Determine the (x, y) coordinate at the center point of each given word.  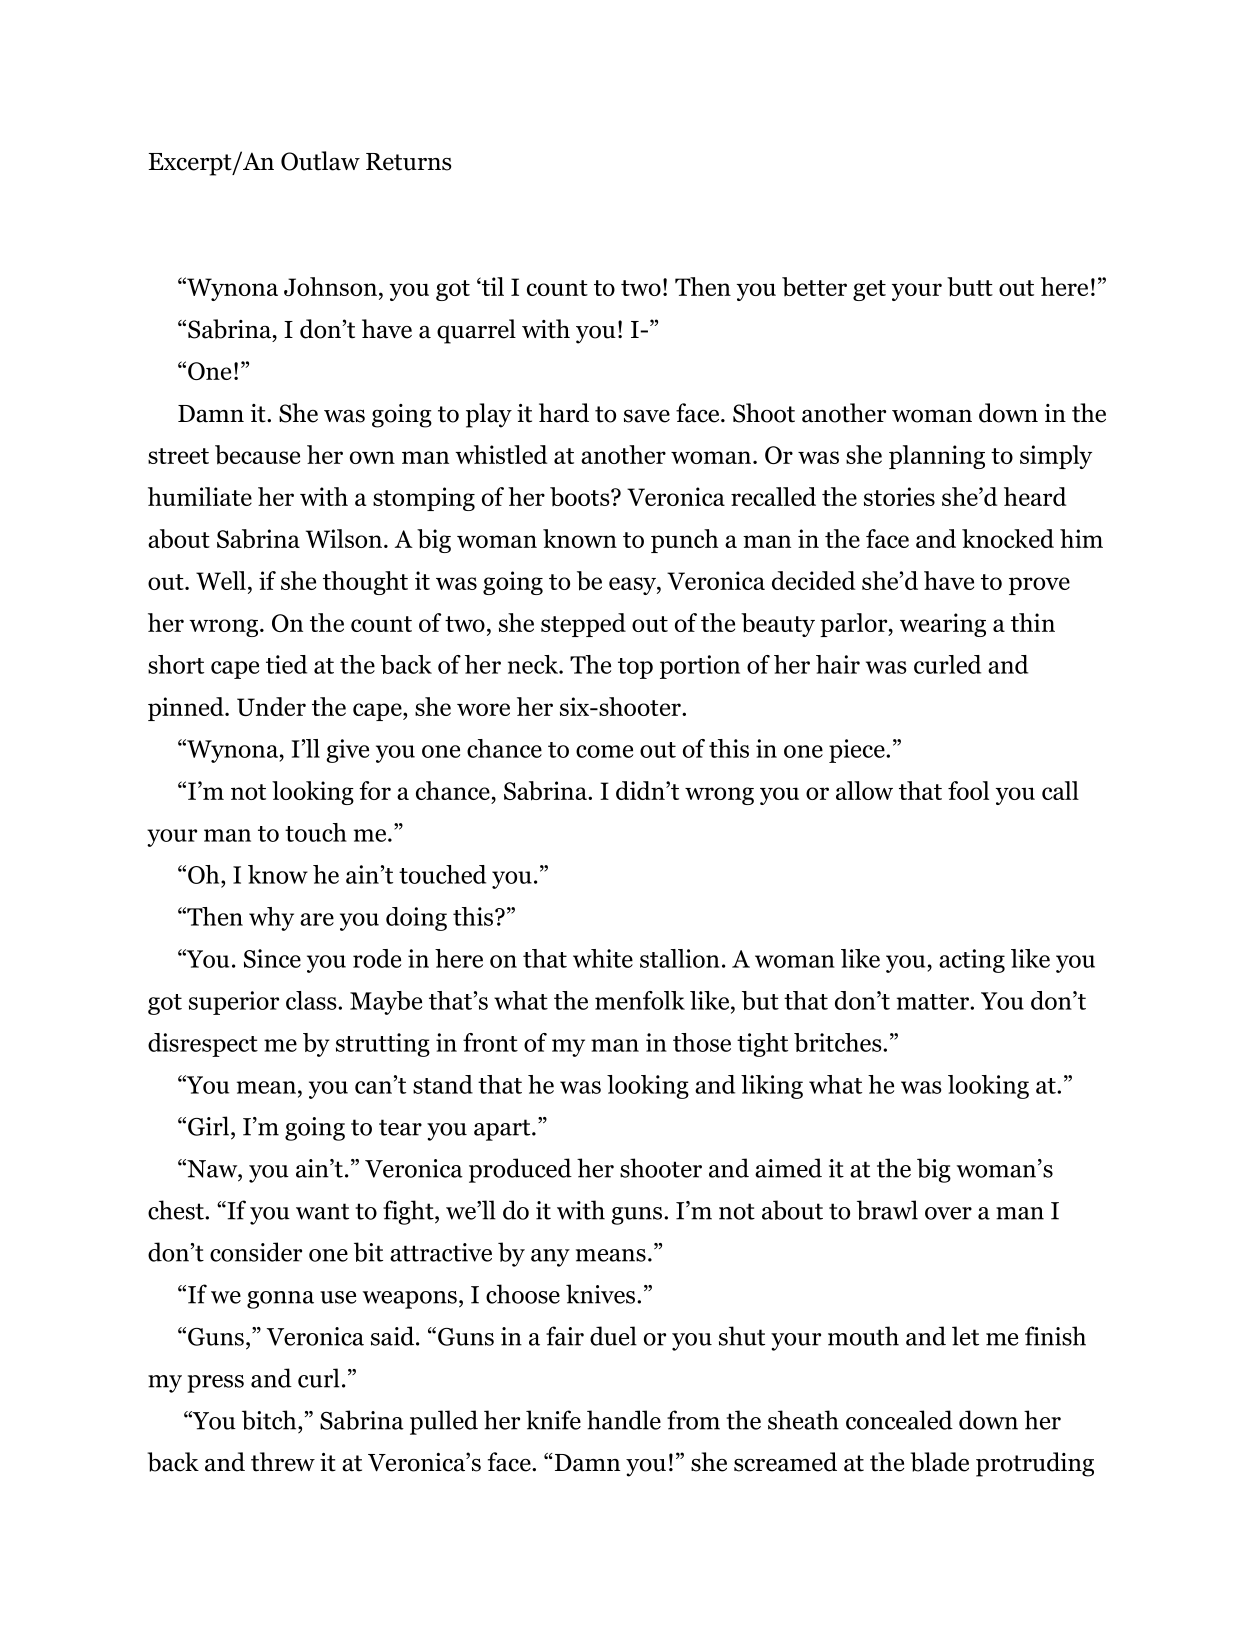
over (948, 1213)
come (604, 751)
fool (968, 790)
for (375, 790)
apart (503, 1130)
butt (970, 287)
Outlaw (320, 161)
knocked (1008, 538)
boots (581, 496)
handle (624, 1420)
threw (283, 1462)
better (814, 286)
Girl (210, 1126)
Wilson (345, 538)
